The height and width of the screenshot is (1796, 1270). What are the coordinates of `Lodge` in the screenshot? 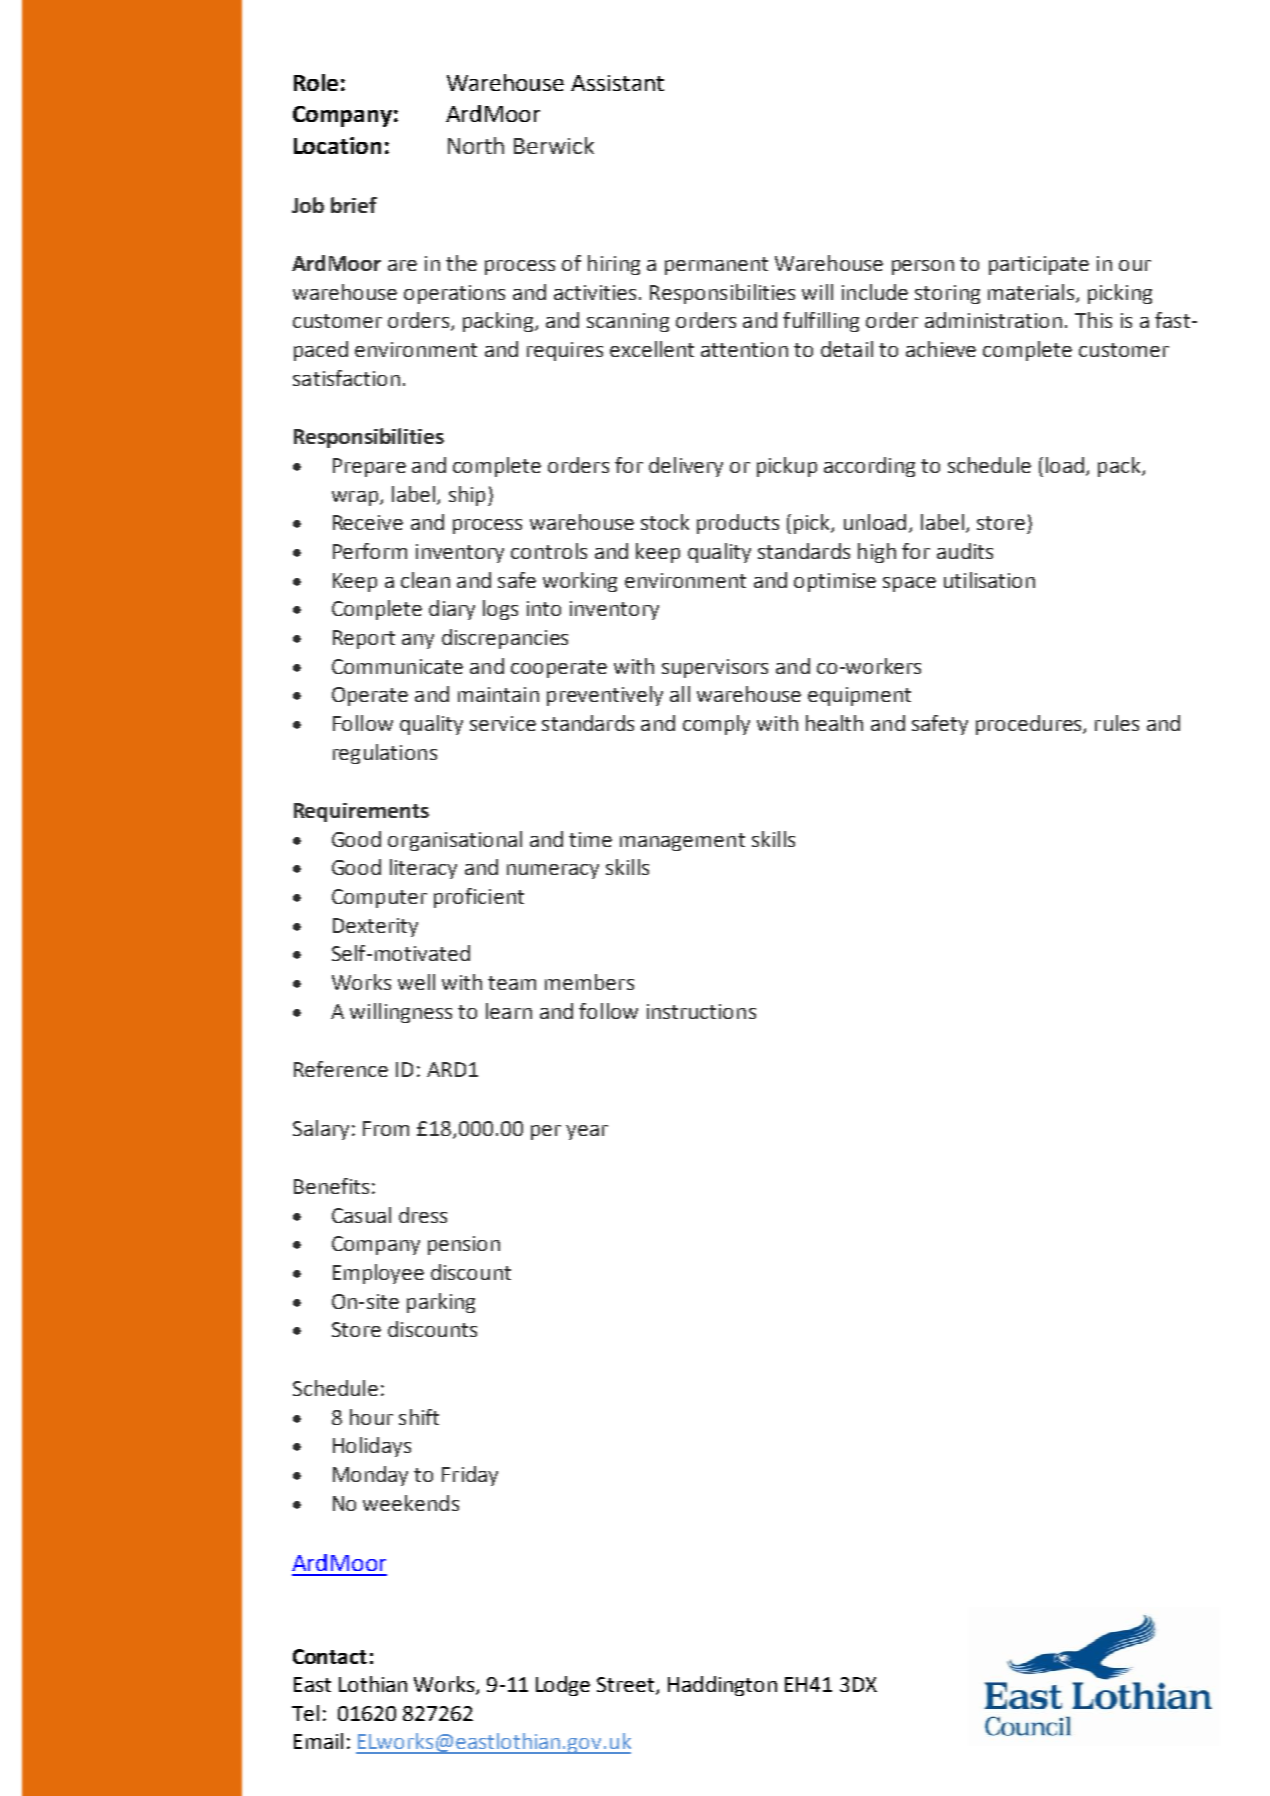 It's located at (563, 1686).
